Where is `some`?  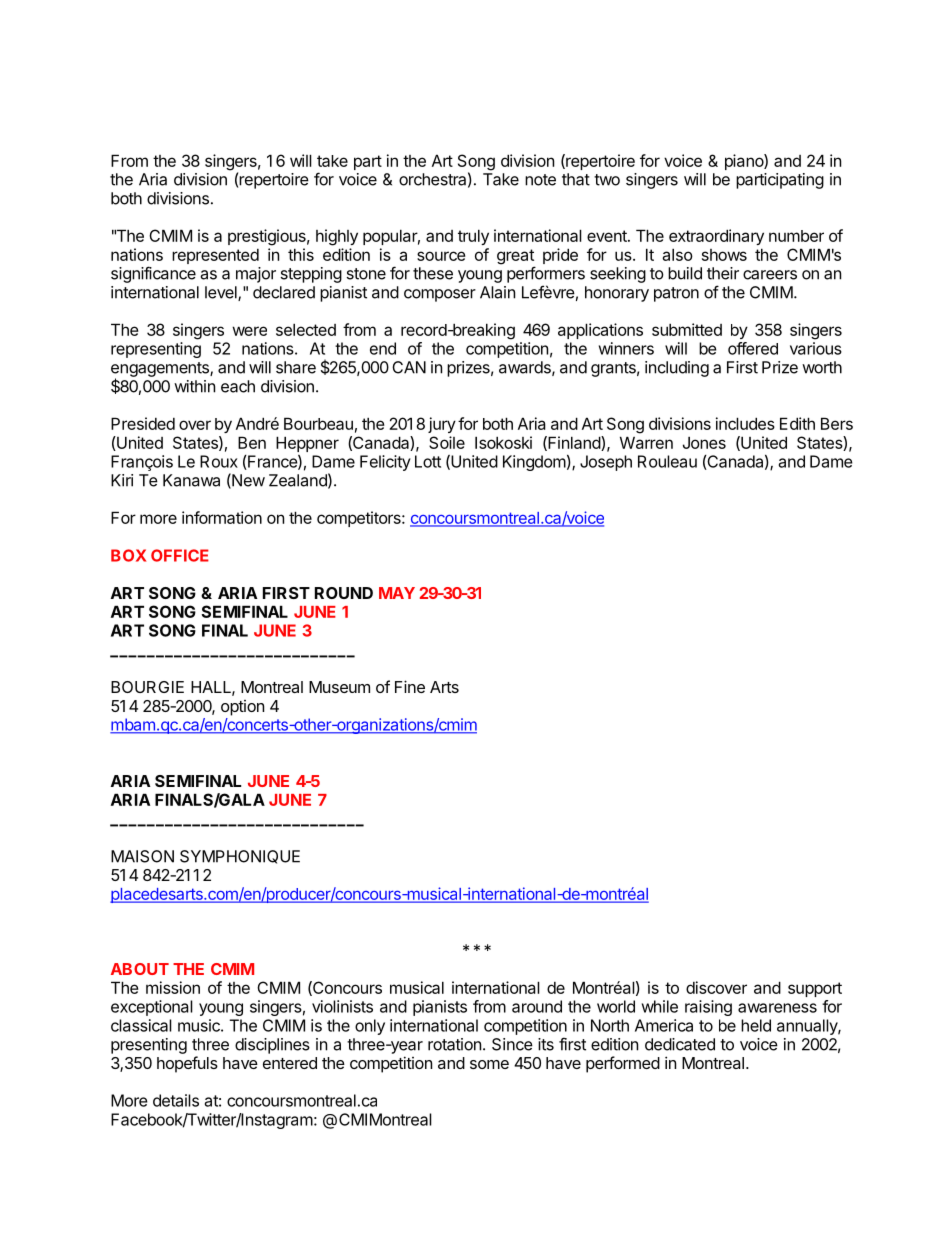 some is located at coordinates (489, 1064).
